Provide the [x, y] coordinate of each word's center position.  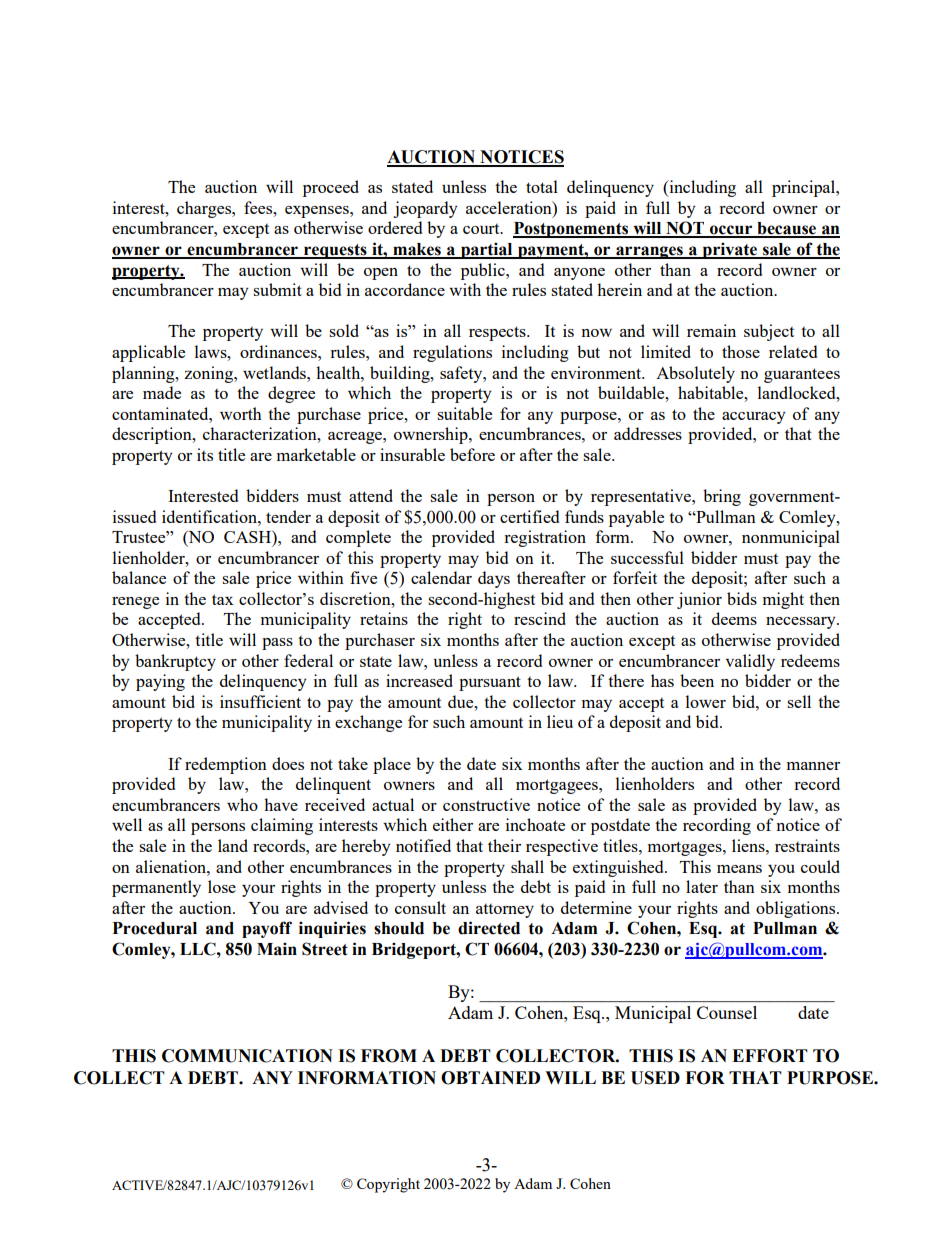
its [205, 454]
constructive [486, 804]
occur [731, 231]
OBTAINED [490, 1078]
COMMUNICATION [247, 1056]
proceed [331, 188]
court [482, 229]
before [472, 454]
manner [813, 766]
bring [722, 497]
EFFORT [770, 1056]
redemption [226, 765]
